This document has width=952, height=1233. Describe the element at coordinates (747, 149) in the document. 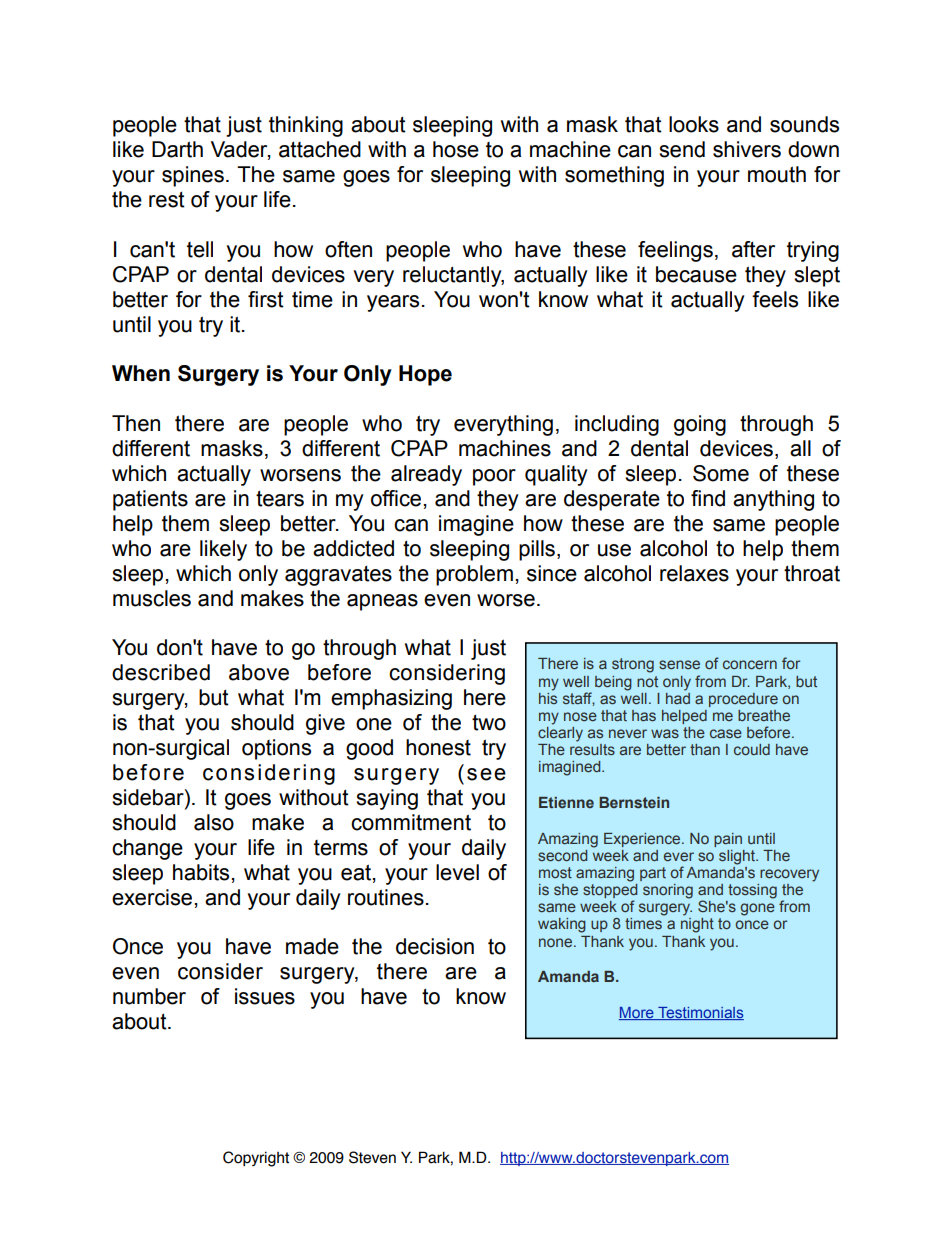

I see `shivers` at that location.
